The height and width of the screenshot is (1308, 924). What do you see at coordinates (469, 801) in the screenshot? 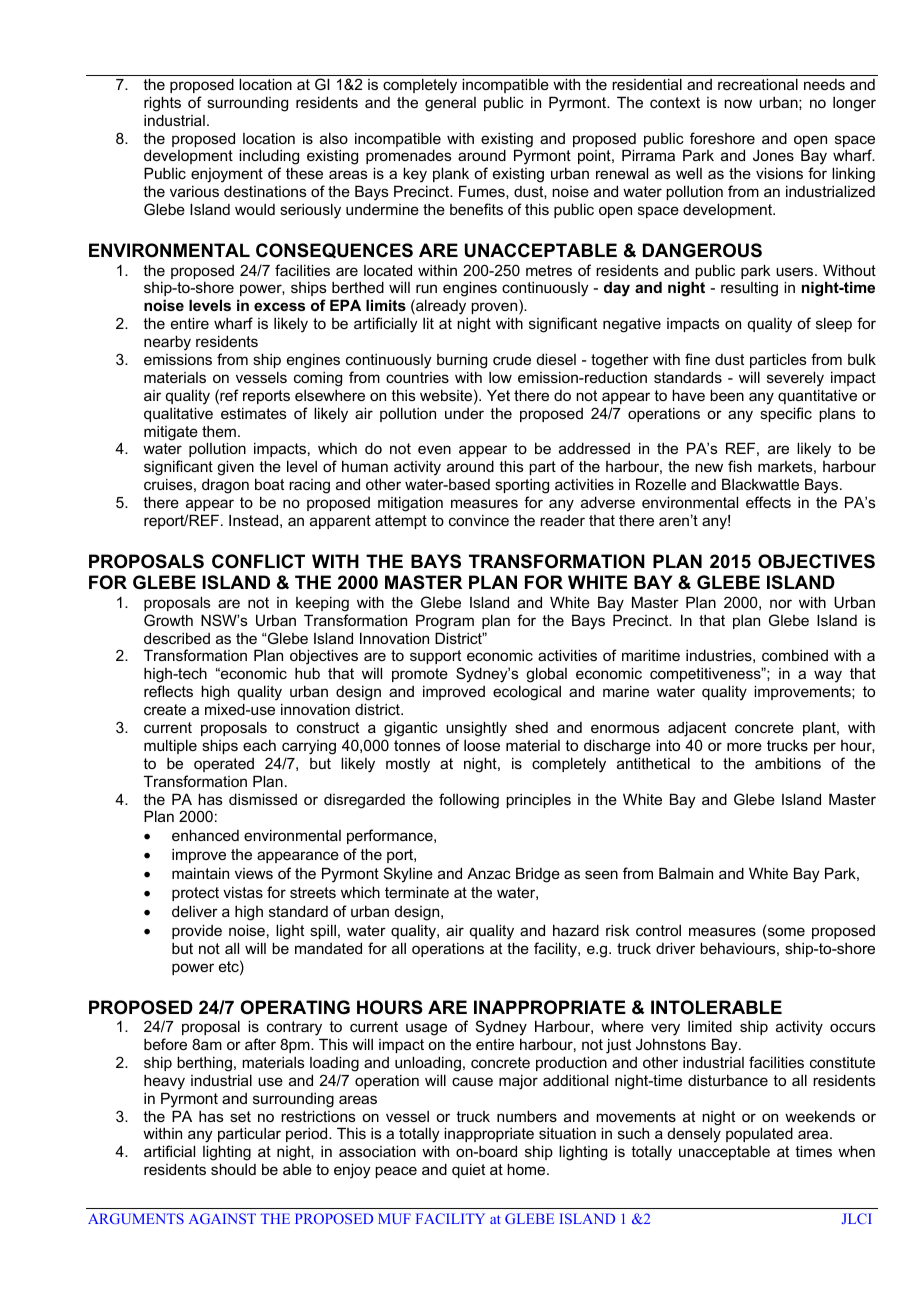
I see `following` at bounding box center [469, 801].
